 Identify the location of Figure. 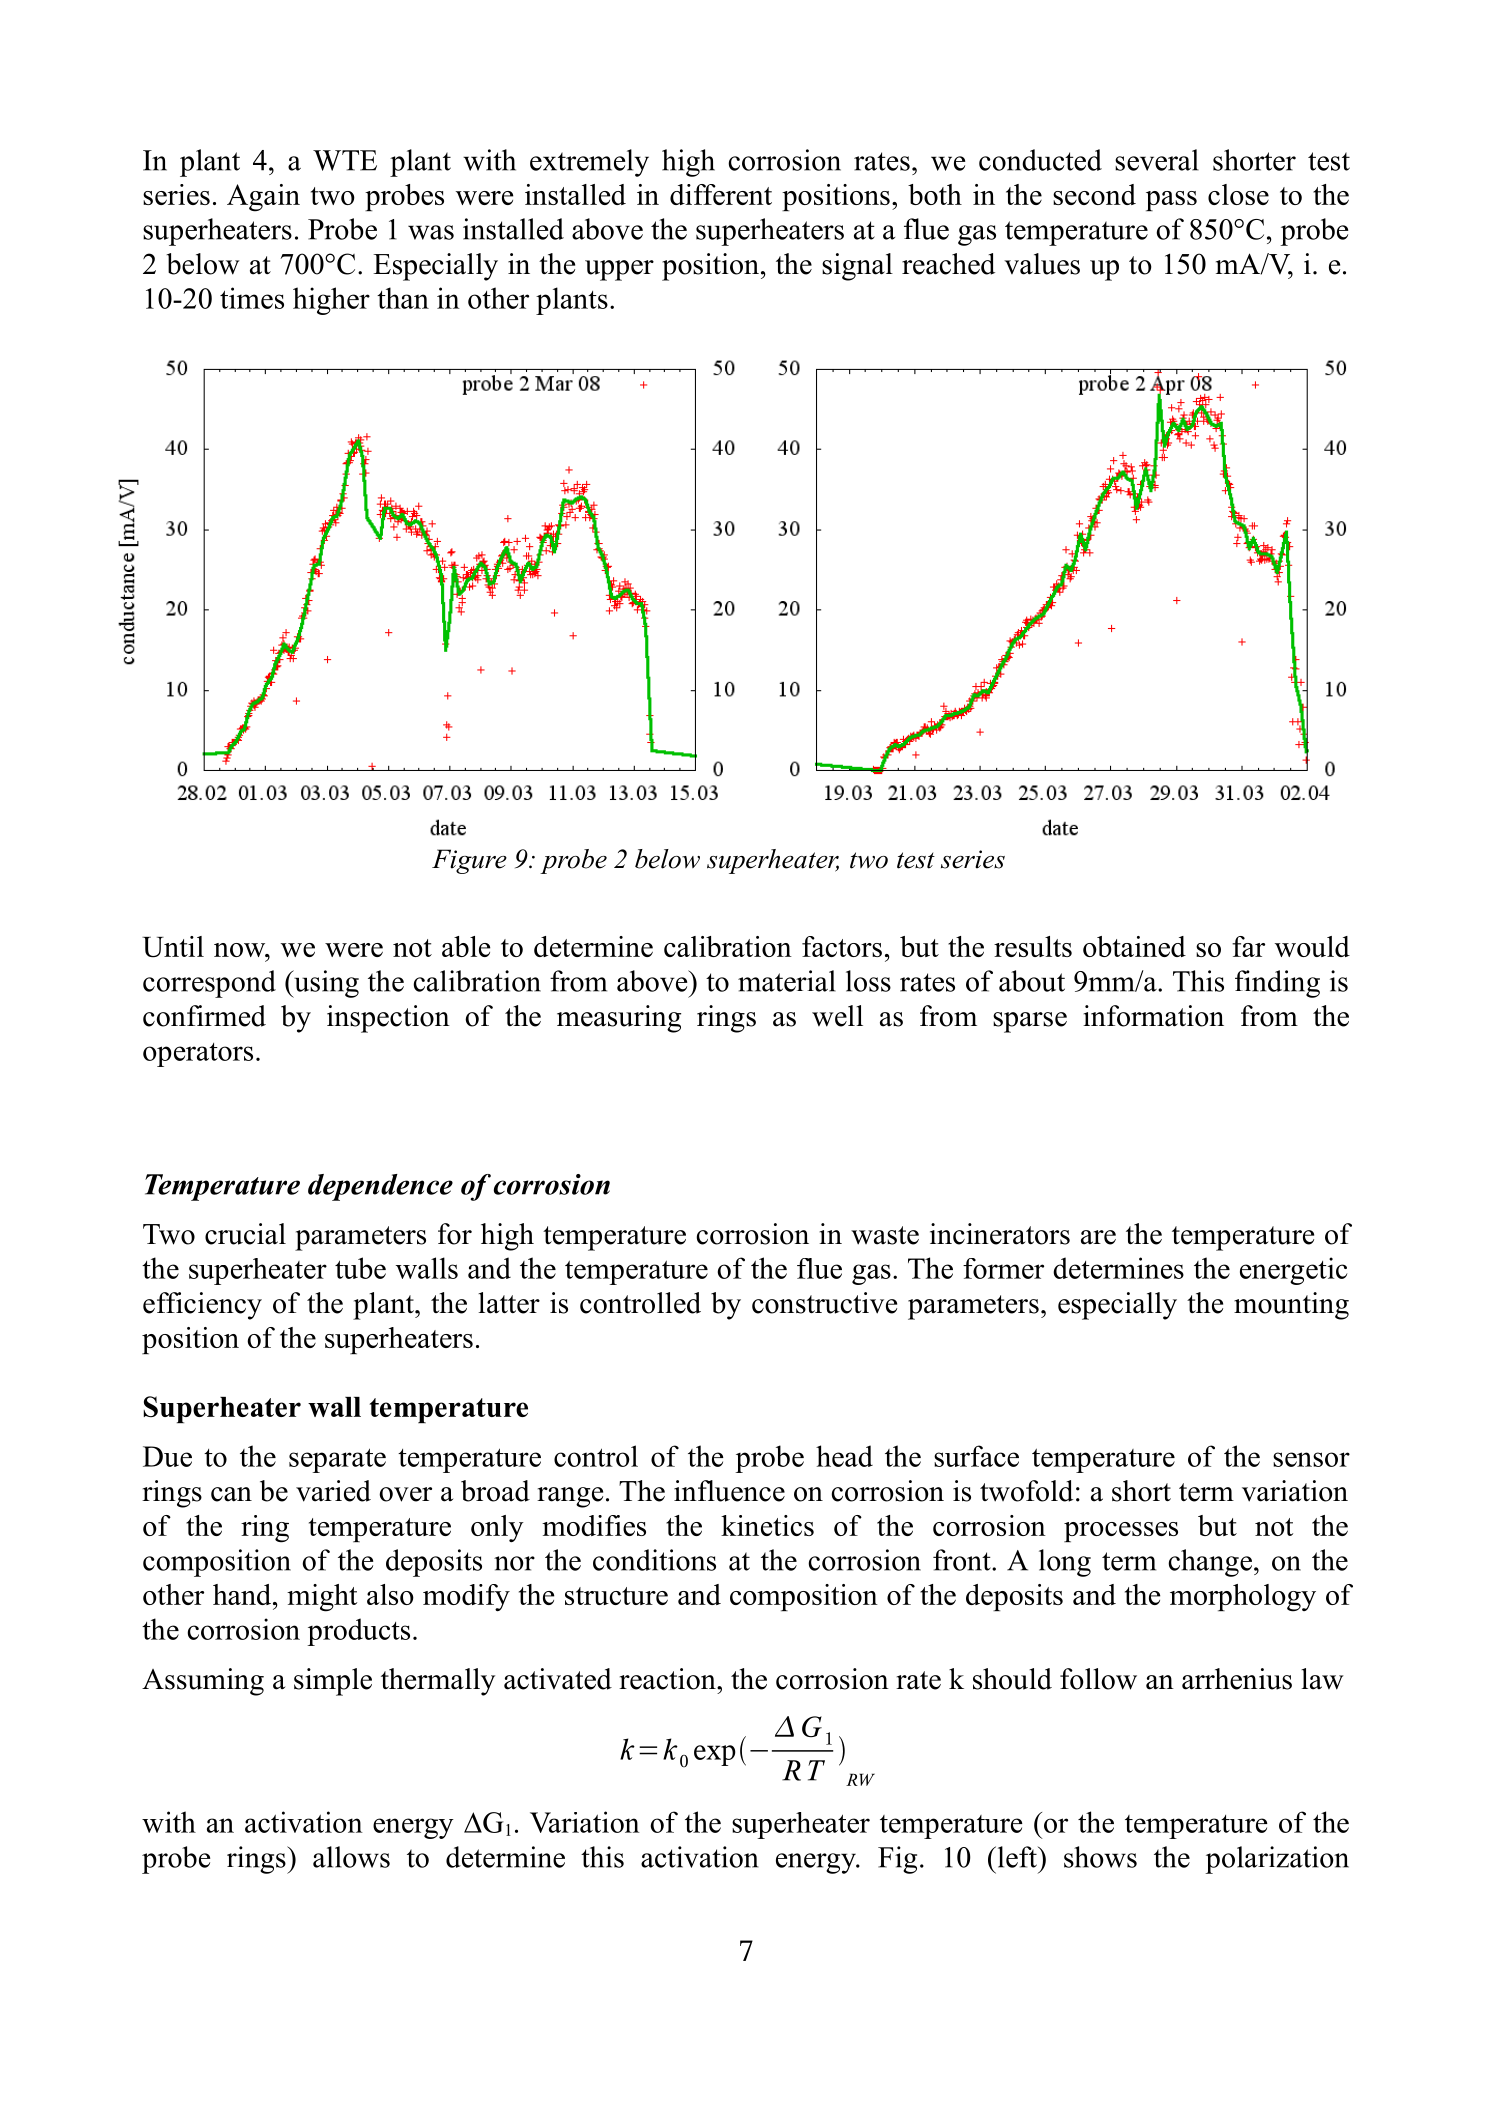
(469, 861).
